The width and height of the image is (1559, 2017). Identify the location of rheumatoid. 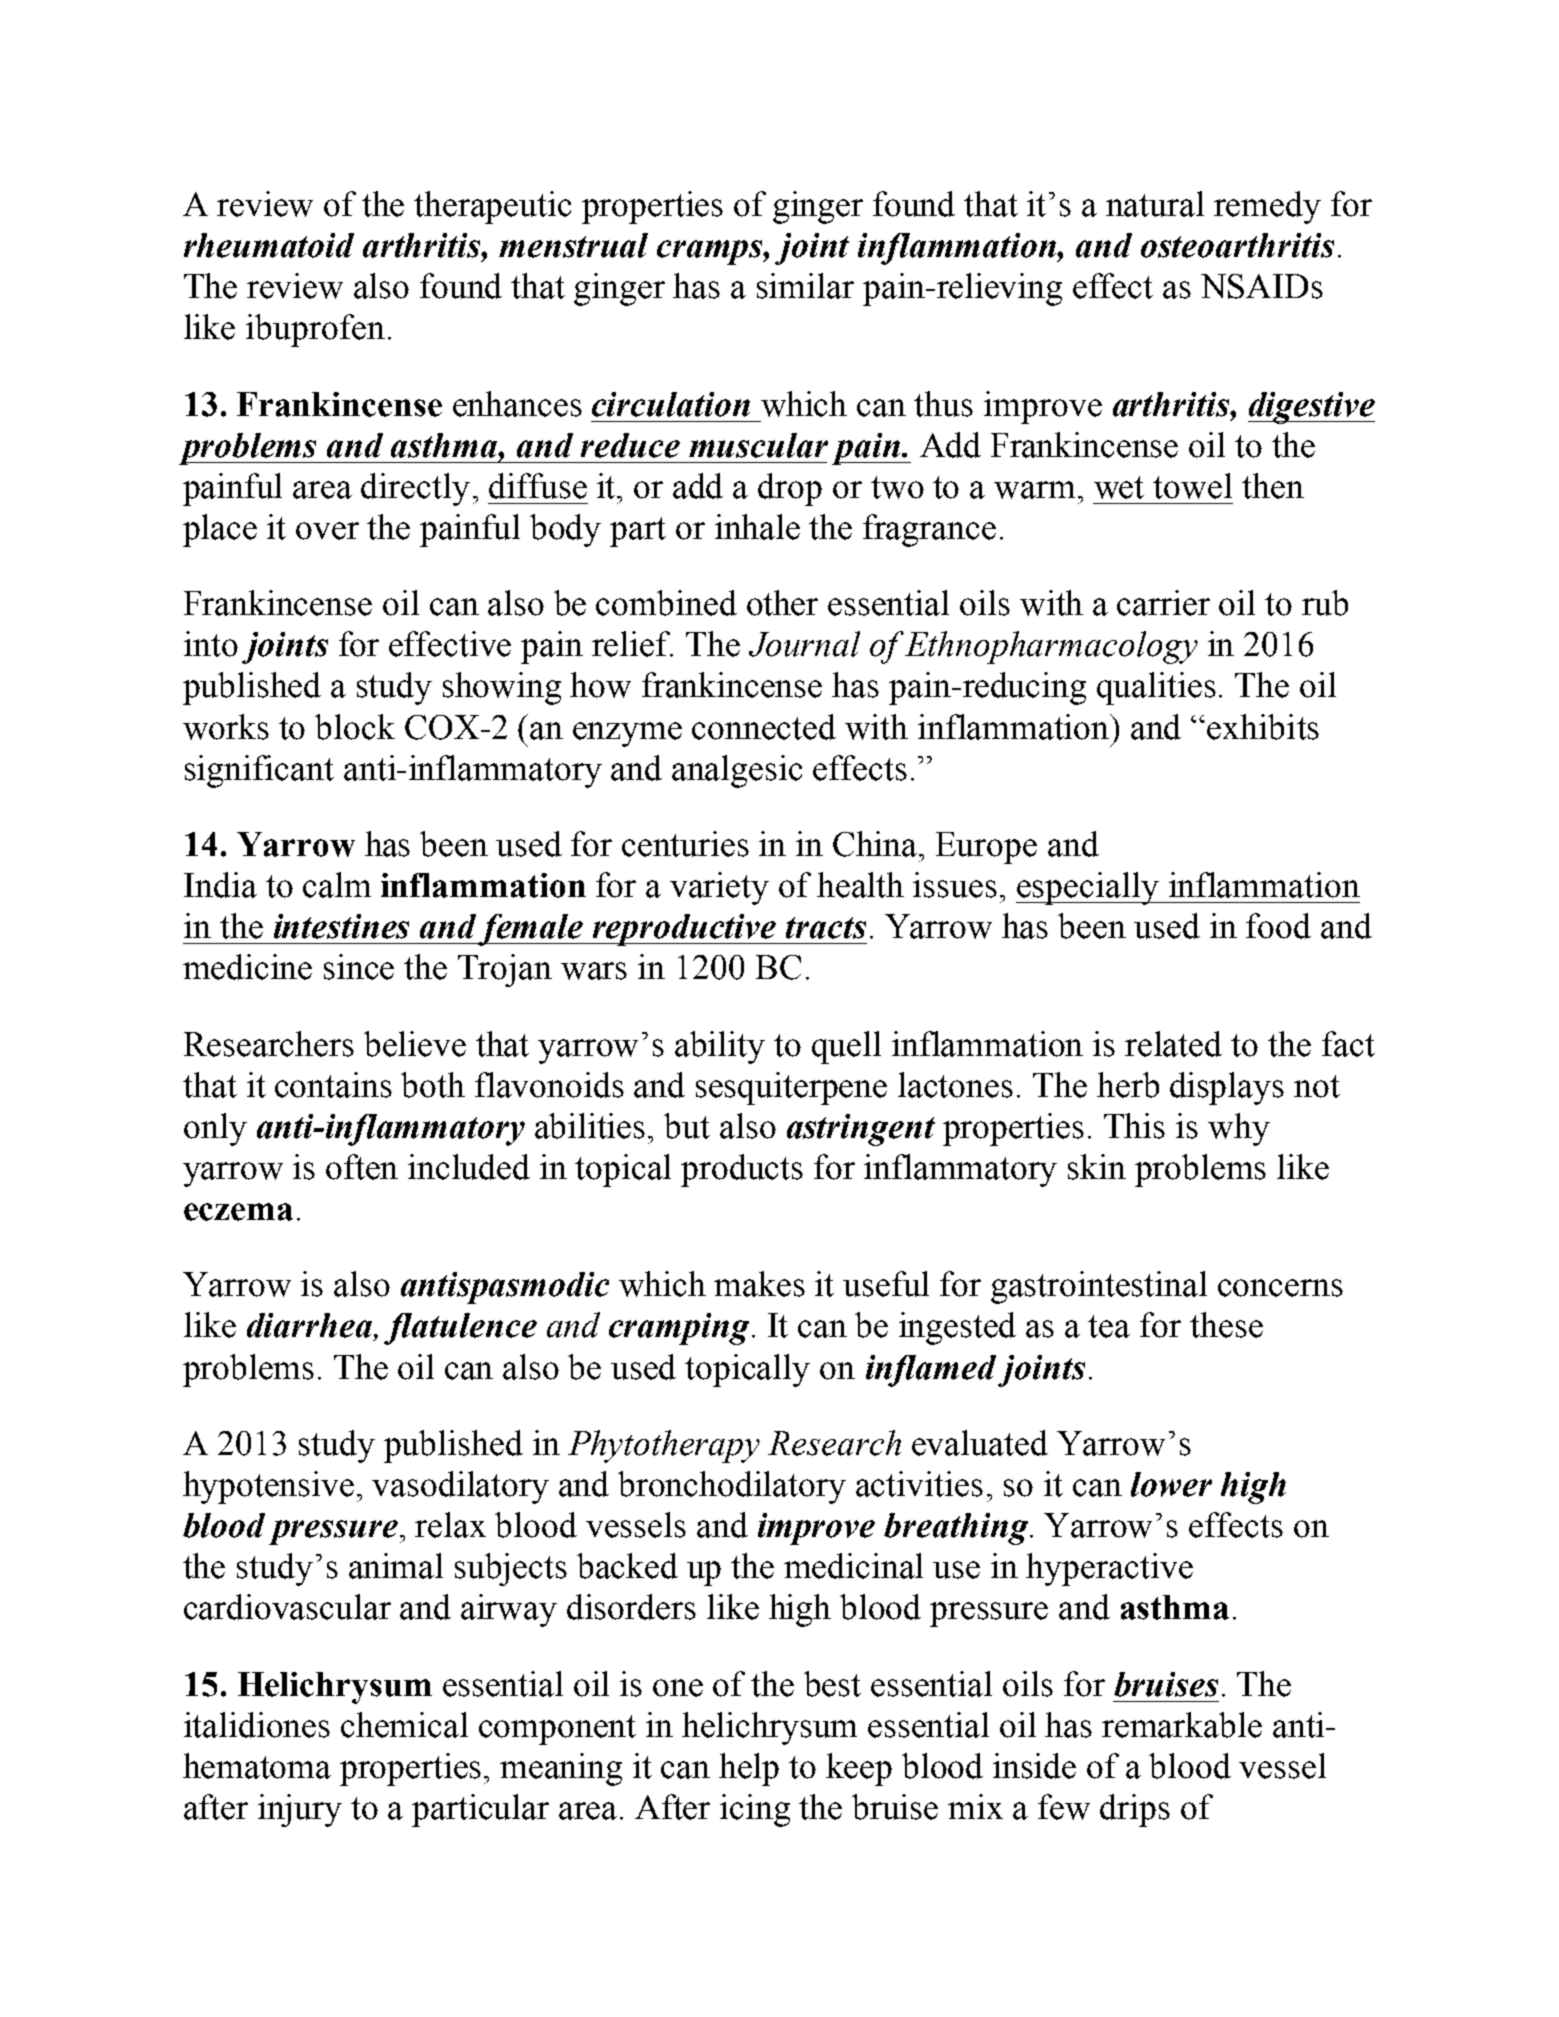
(269, 245).
